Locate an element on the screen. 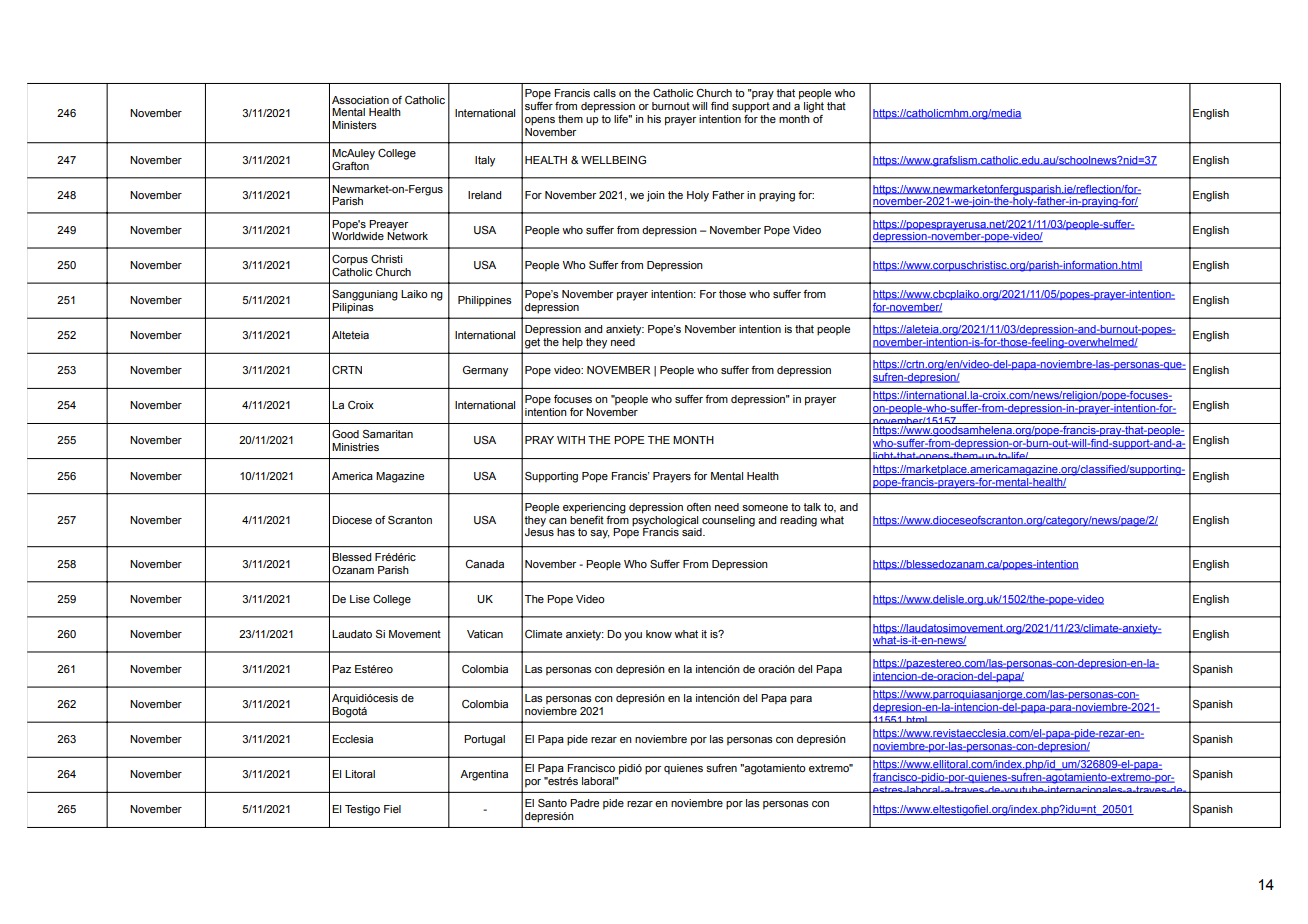  Association is located at coordinates (360, 100).
